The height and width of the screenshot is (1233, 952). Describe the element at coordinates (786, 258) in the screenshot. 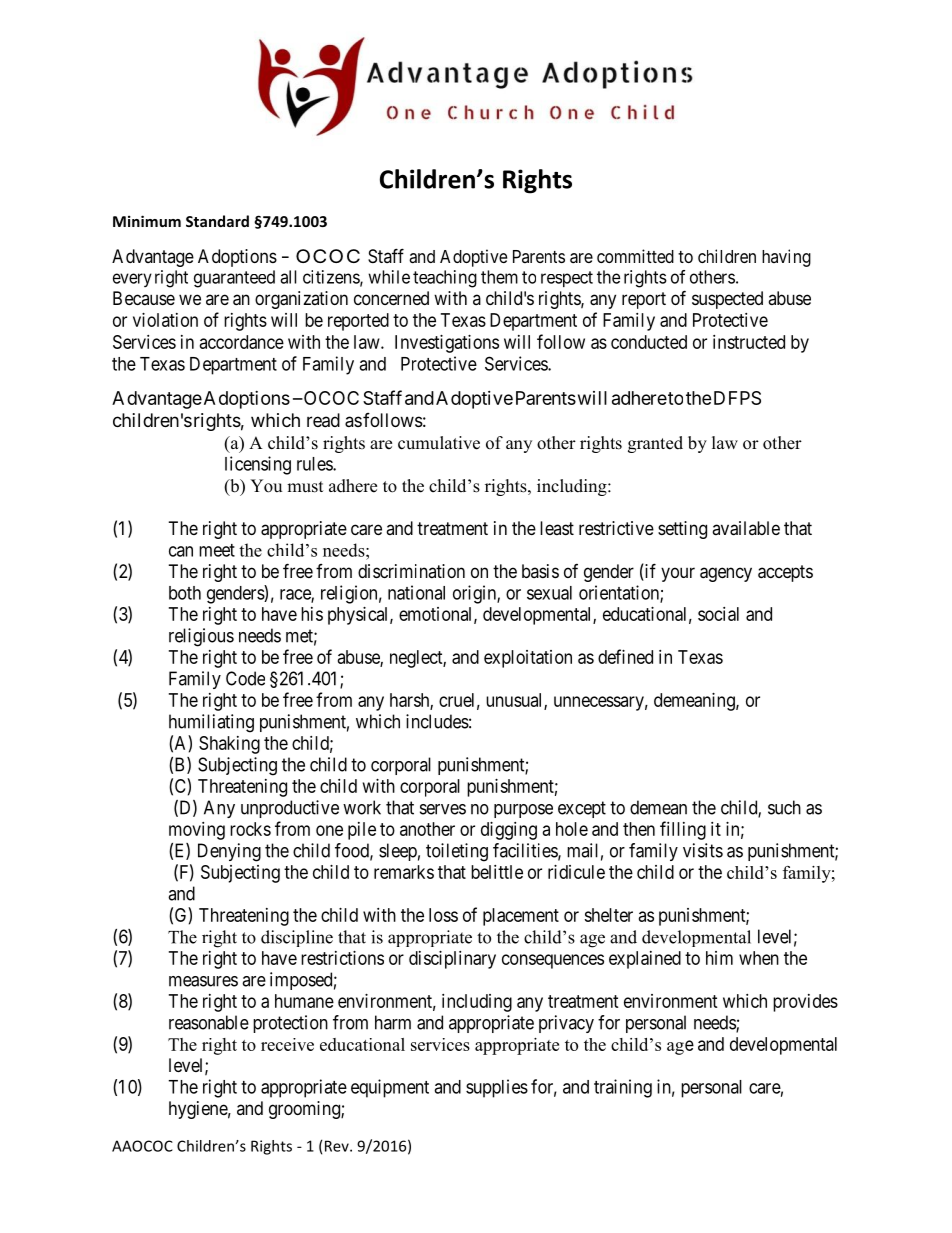

I see `having` at that location.
